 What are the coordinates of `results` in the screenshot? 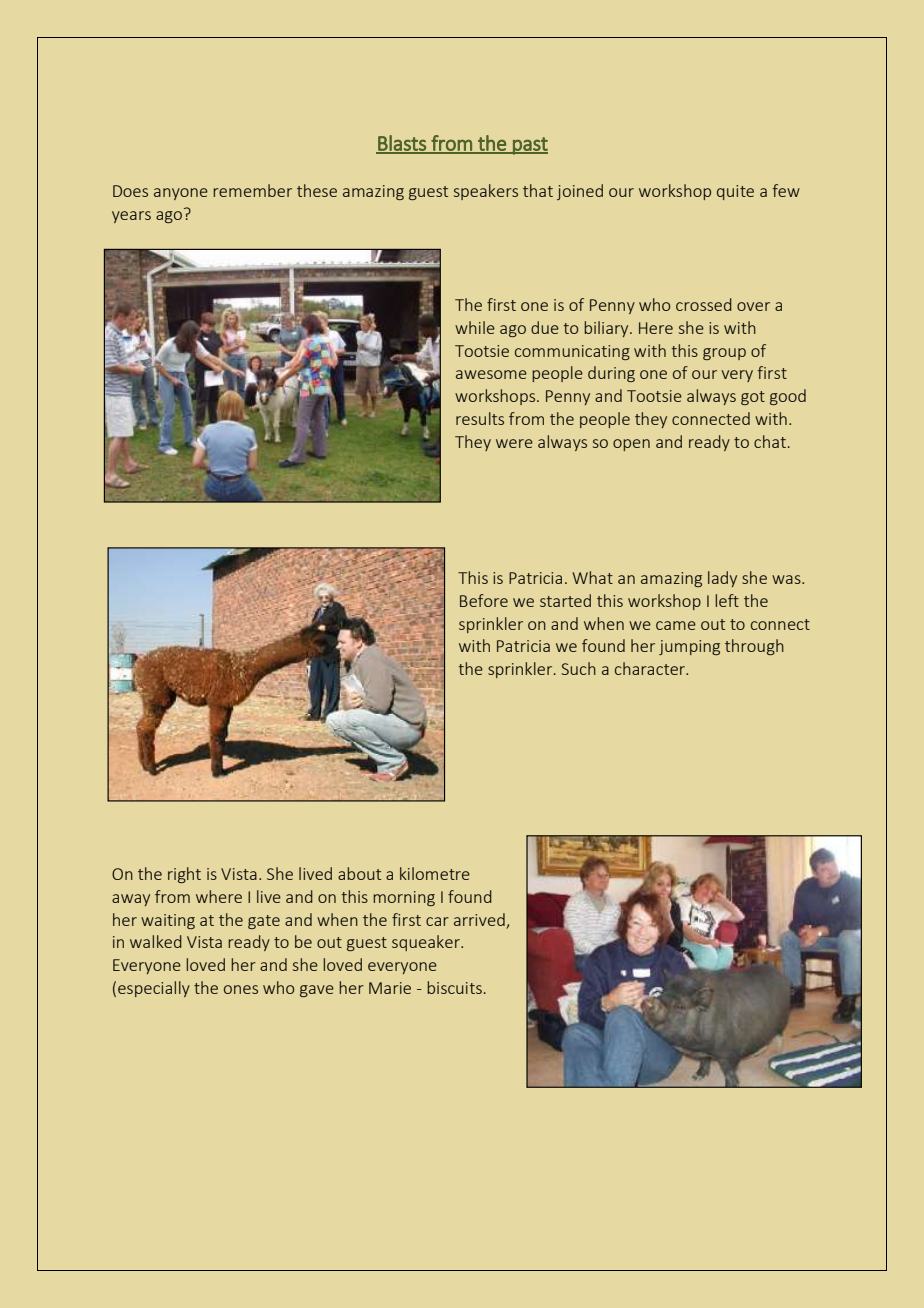 It's located at (480, 418).
